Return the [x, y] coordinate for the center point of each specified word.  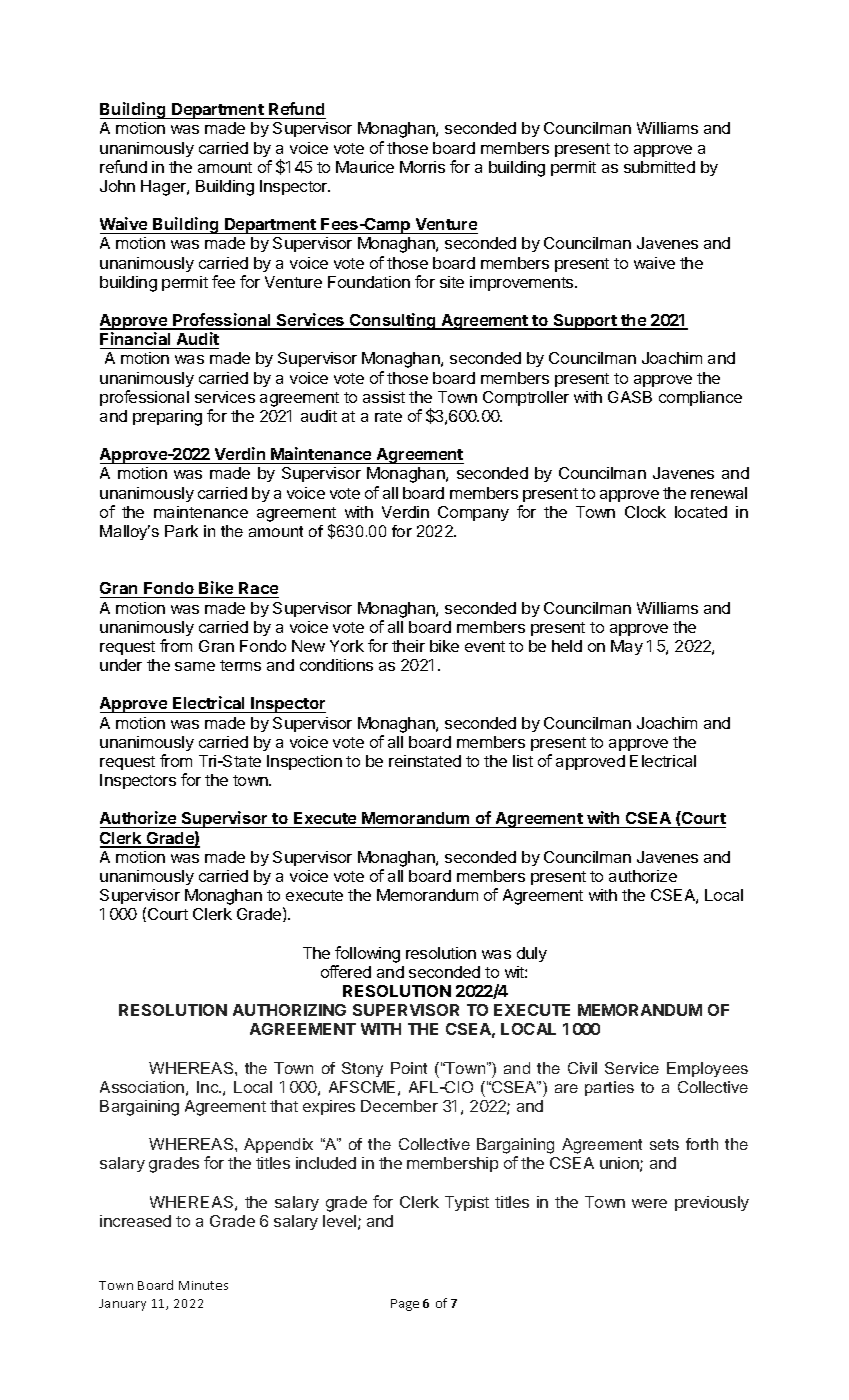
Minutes [203, 1285]
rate [388, 416]
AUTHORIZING [289, 1010]
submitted [659, 167]
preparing [167, 418]
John [117, 186]
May [627, 647]
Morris [422, 167]
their [408, 646]
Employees [707, 1069]
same [195, 666]
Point [409, 1068]
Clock [645, 512]
